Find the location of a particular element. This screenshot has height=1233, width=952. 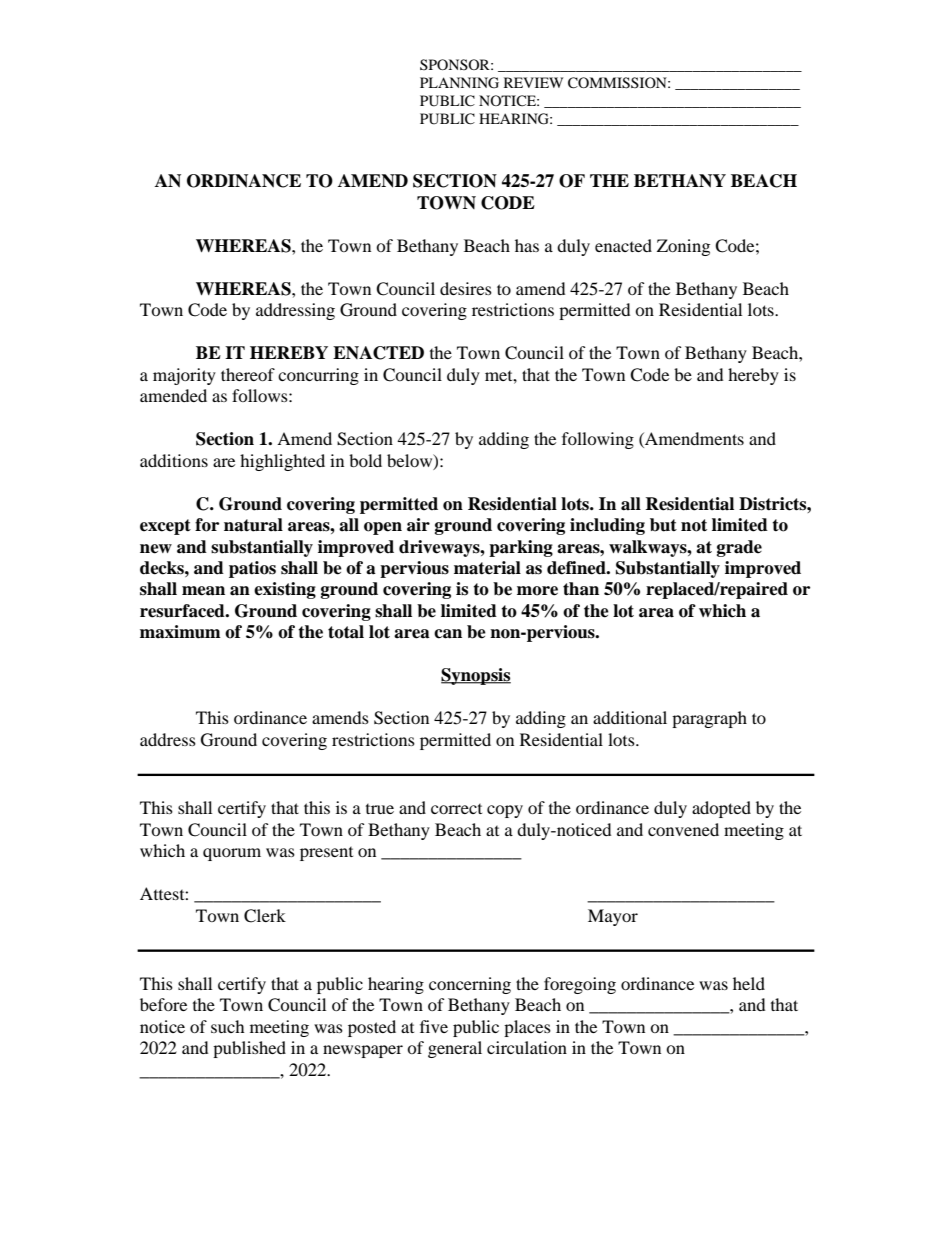

following is located at coordinates (598, 440).
